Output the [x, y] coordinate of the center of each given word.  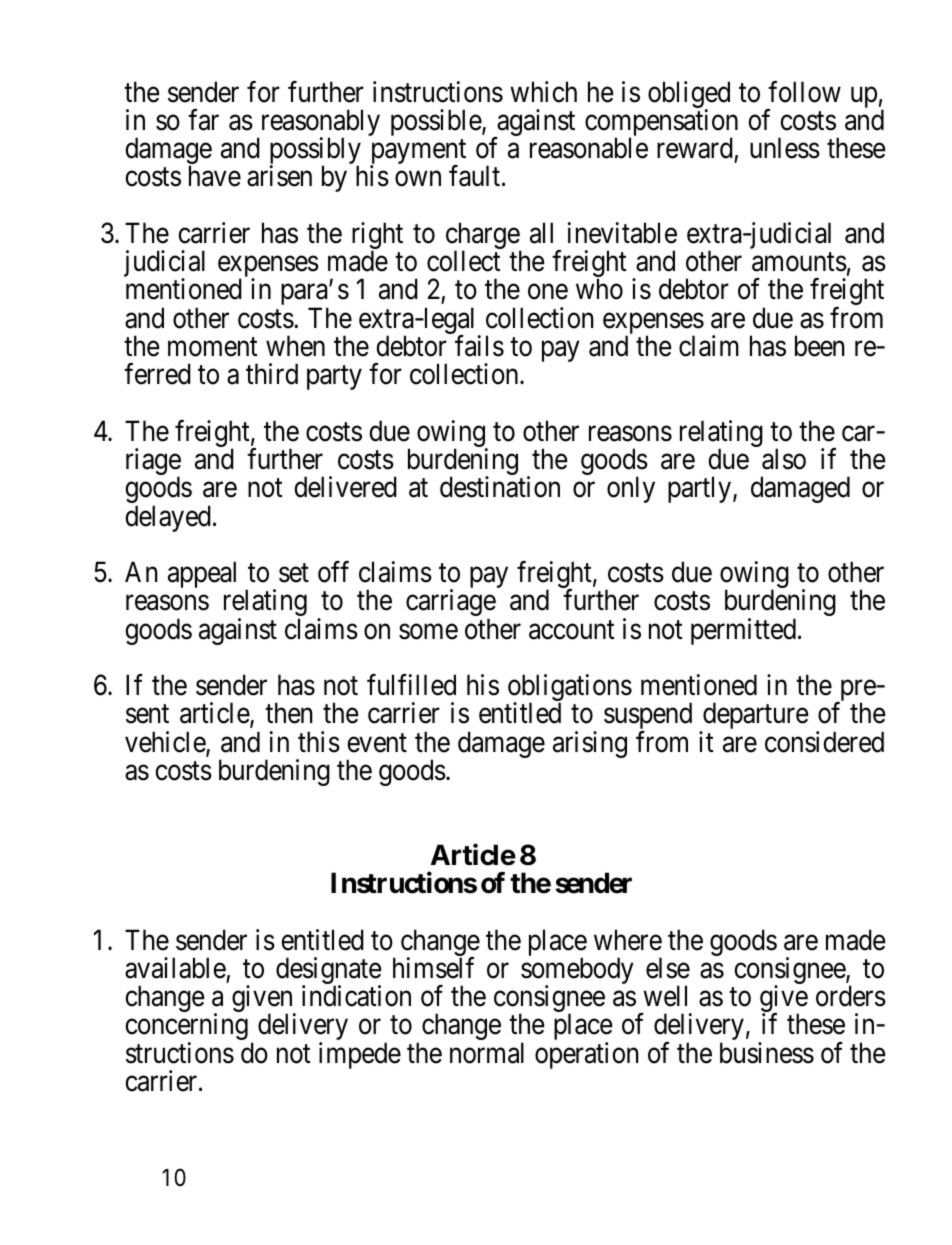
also [784, 459]
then [289, 713]
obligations [570, 689]
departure [755, 717]
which [543, 92]
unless [785, 148]
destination [500, 487]
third [272, 374]
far [203, 120]
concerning [186, 1028]
